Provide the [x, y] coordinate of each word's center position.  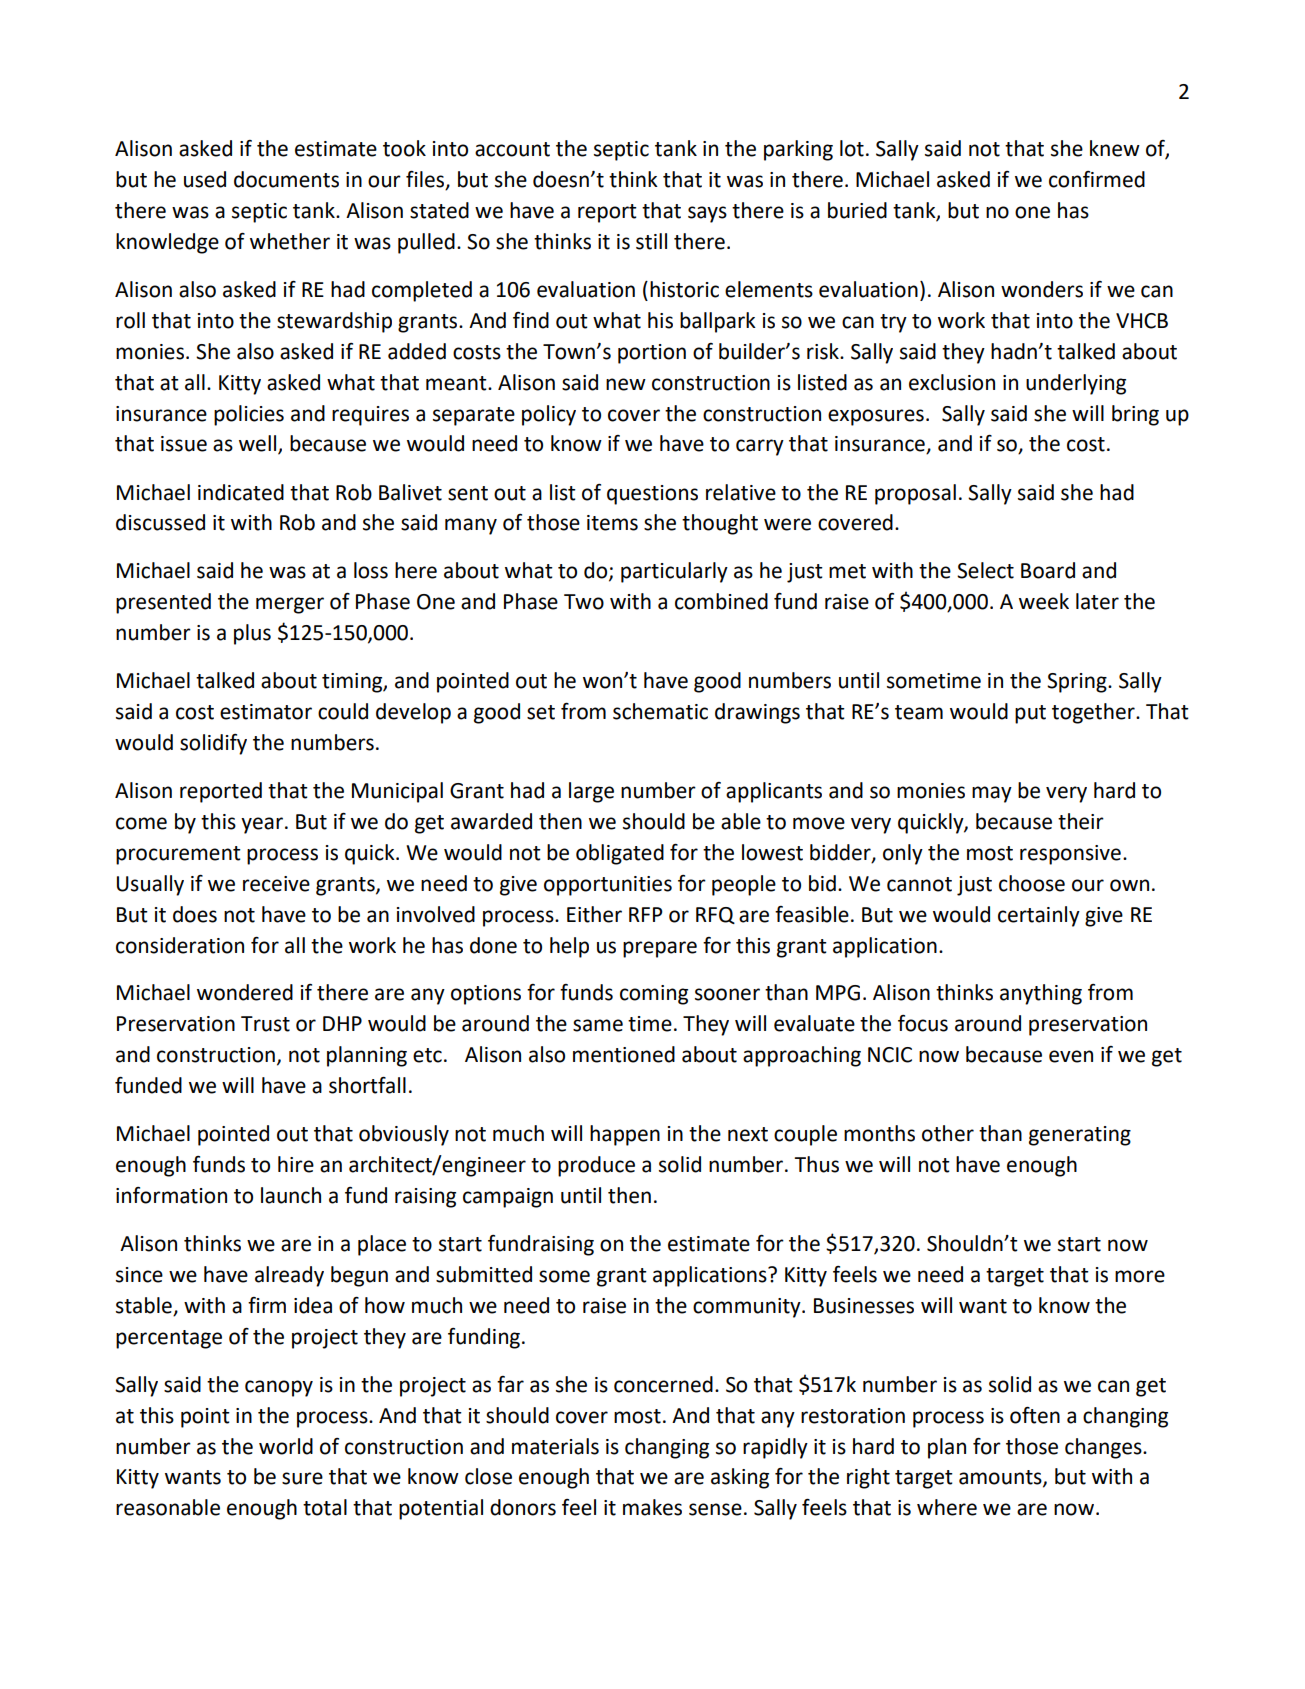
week [1044, 601]
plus [252, 634]
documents [286, 179]
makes [652, 1507]
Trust [265, 1024]
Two [584, 602]
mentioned [624, 1054]
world [286, 1446]
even [1071, 1056]
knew [1115, 148]
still [651, 241]
